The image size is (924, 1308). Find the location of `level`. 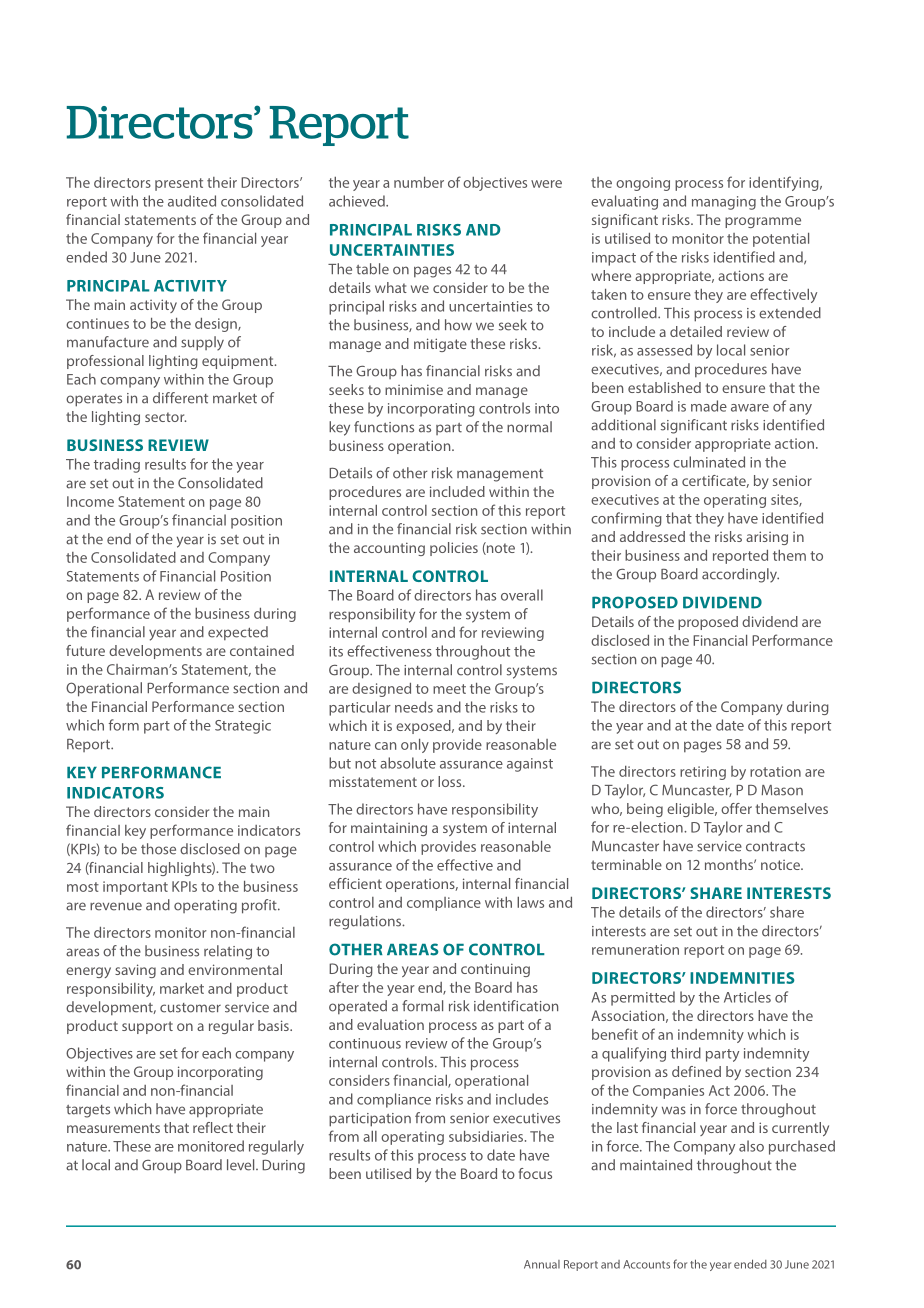

level is located at coordinates (242, 1165).
